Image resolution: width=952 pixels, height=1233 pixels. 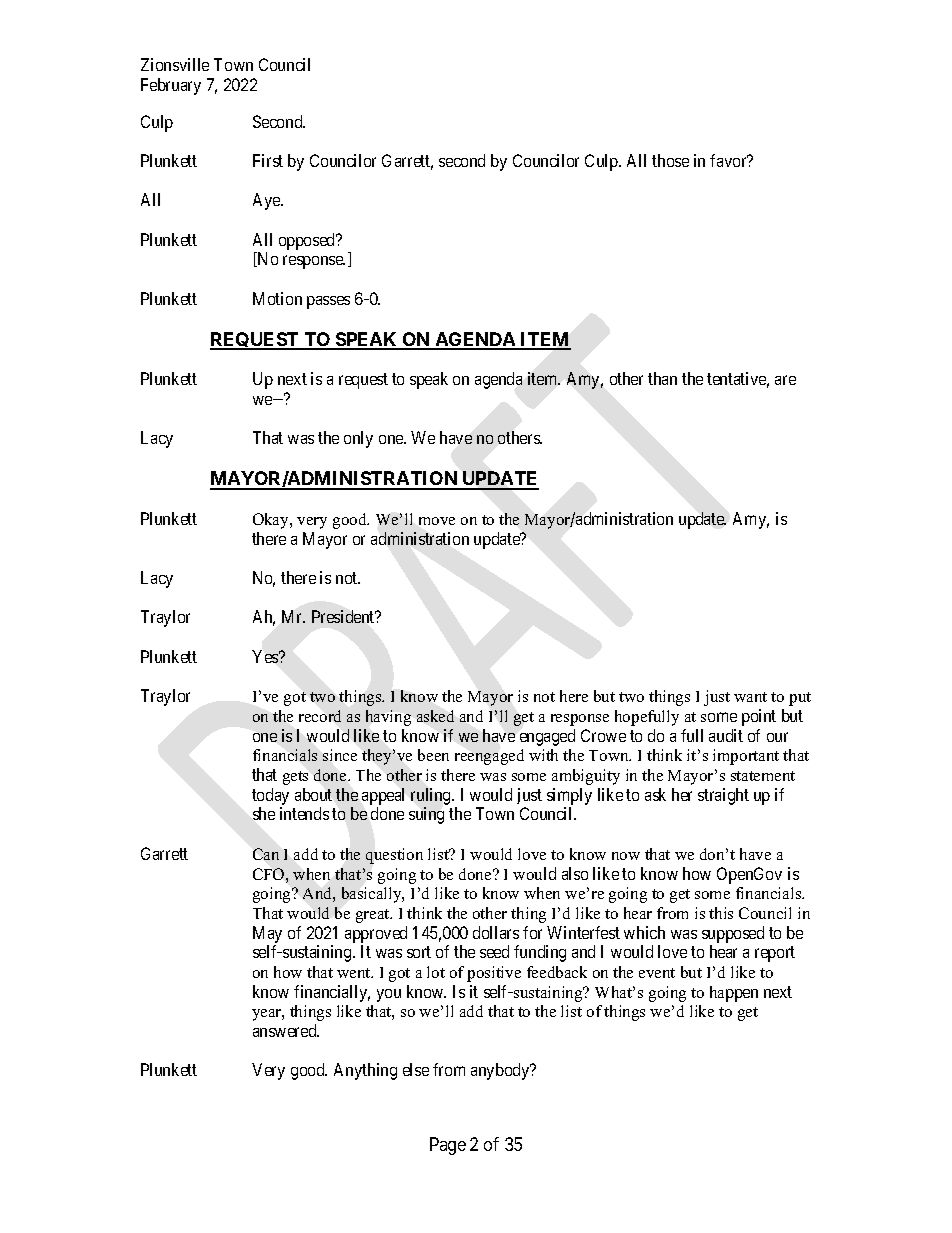 What do you see at coordinates (670, 160) in the page?
I see `those` at bounding box center [670, 160].
